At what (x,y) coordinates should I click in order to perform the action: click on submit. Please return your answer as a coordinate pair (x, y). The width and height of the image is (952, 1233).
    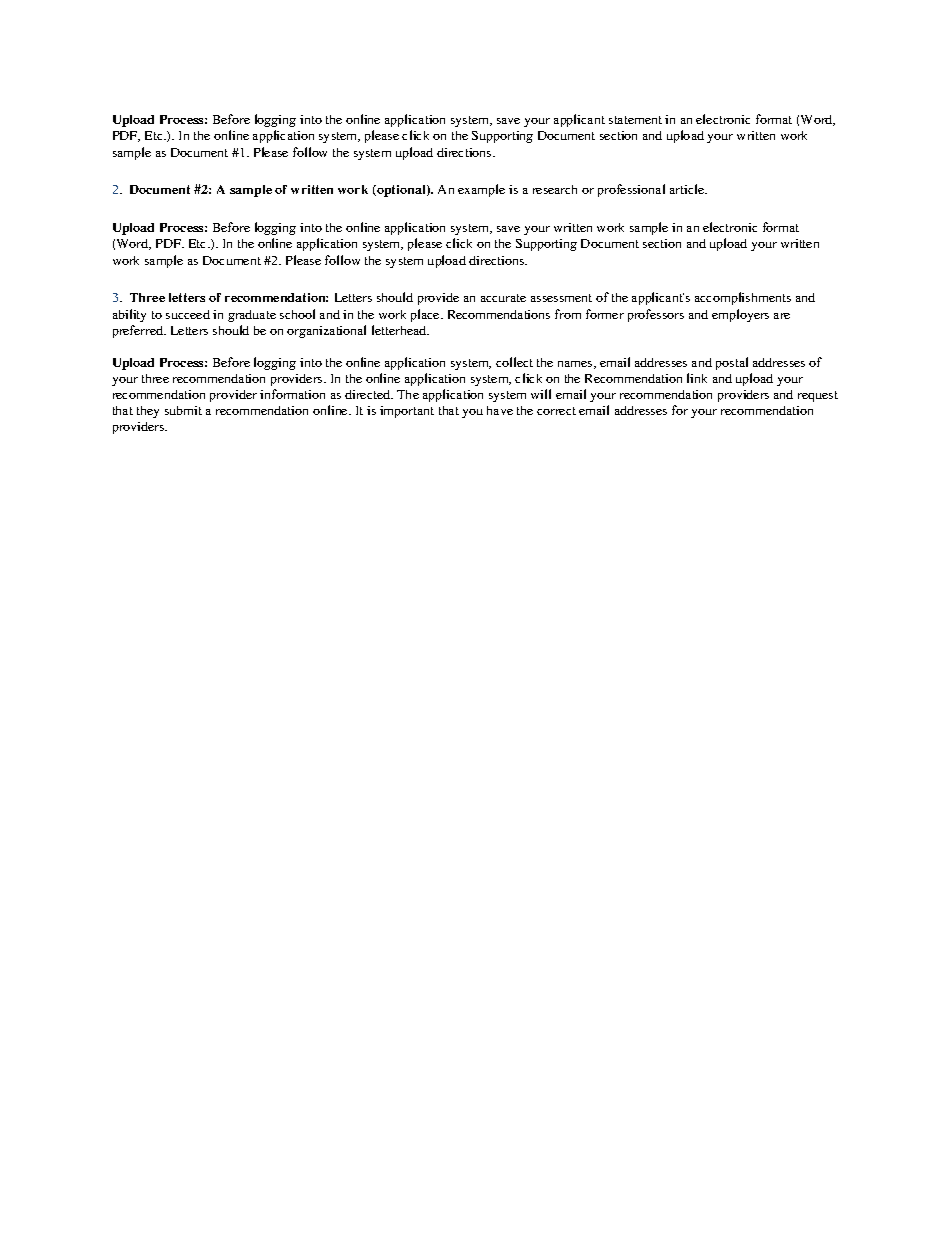
    Looking at the image, I should click on (183, 410).
